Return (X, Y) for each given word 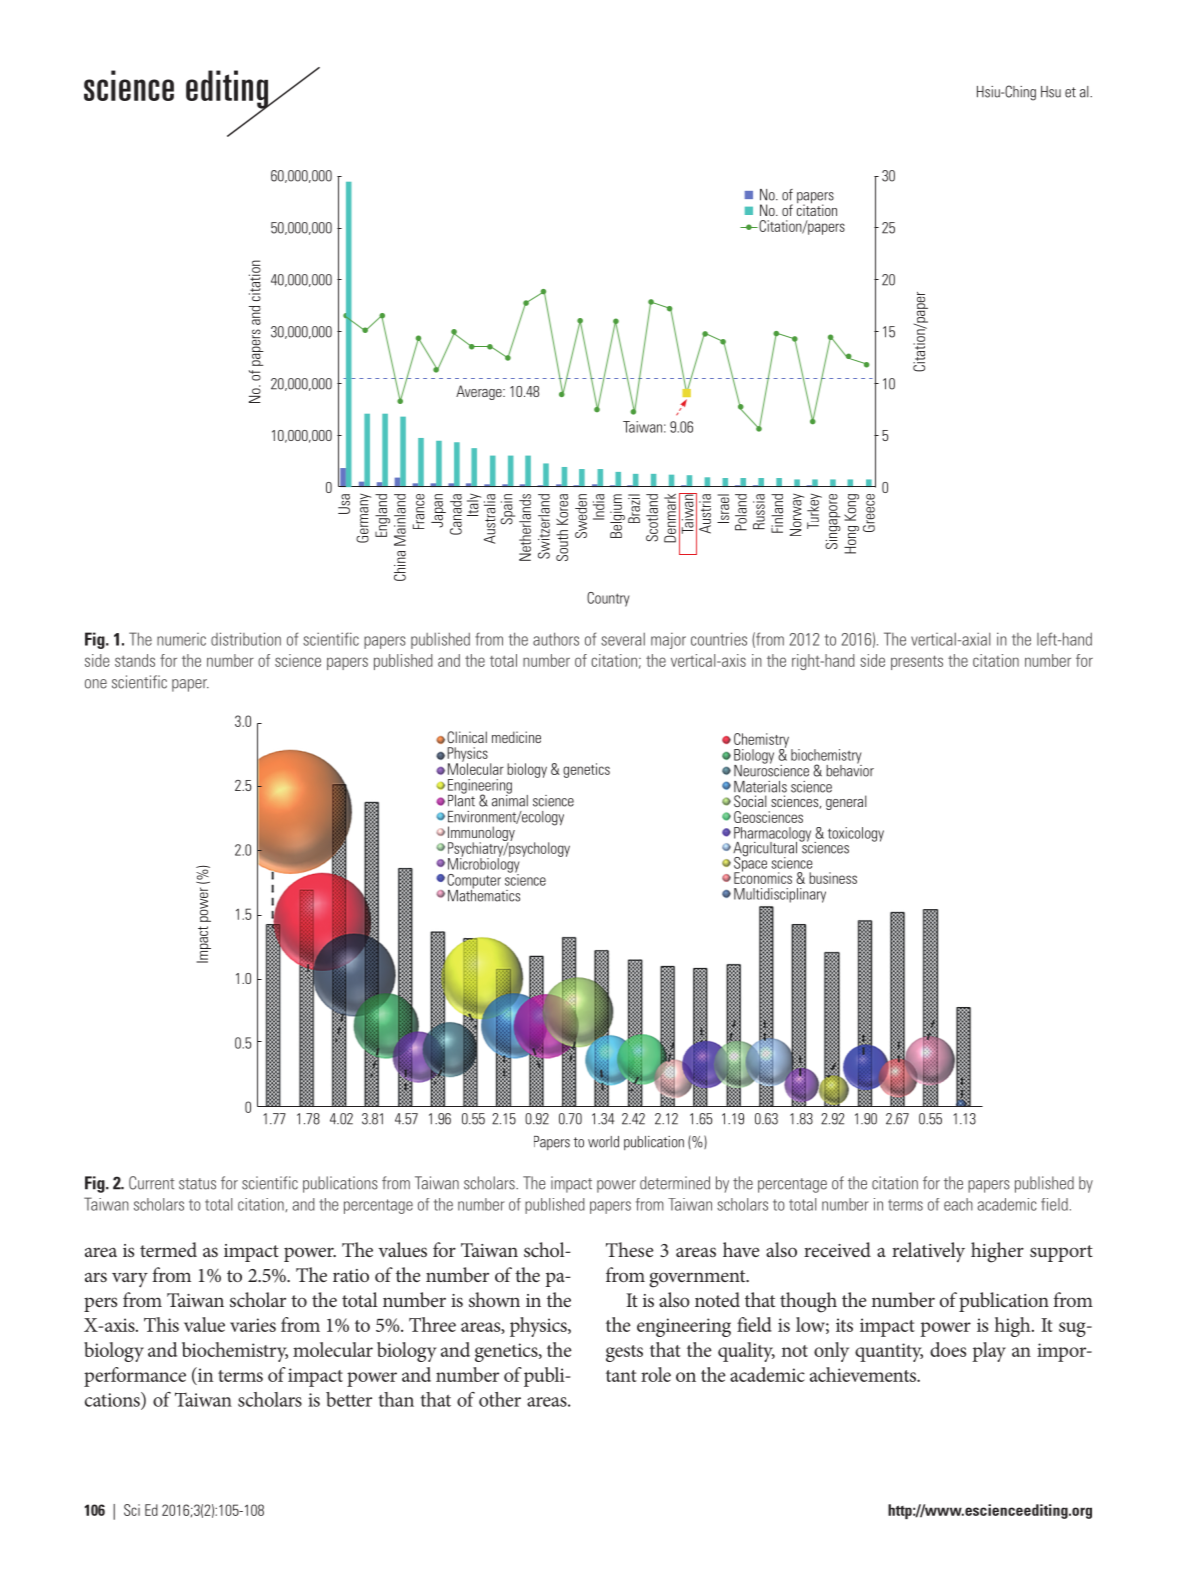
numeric (181, 639)
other (500, 1399)
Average (480, 392)
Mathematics (484, 894)
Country (608, 599)
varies (253, 1325)
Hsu (1051, 92)
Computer (474, 882)
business (833, 878)
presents (917, 662)
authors (556, 639)
